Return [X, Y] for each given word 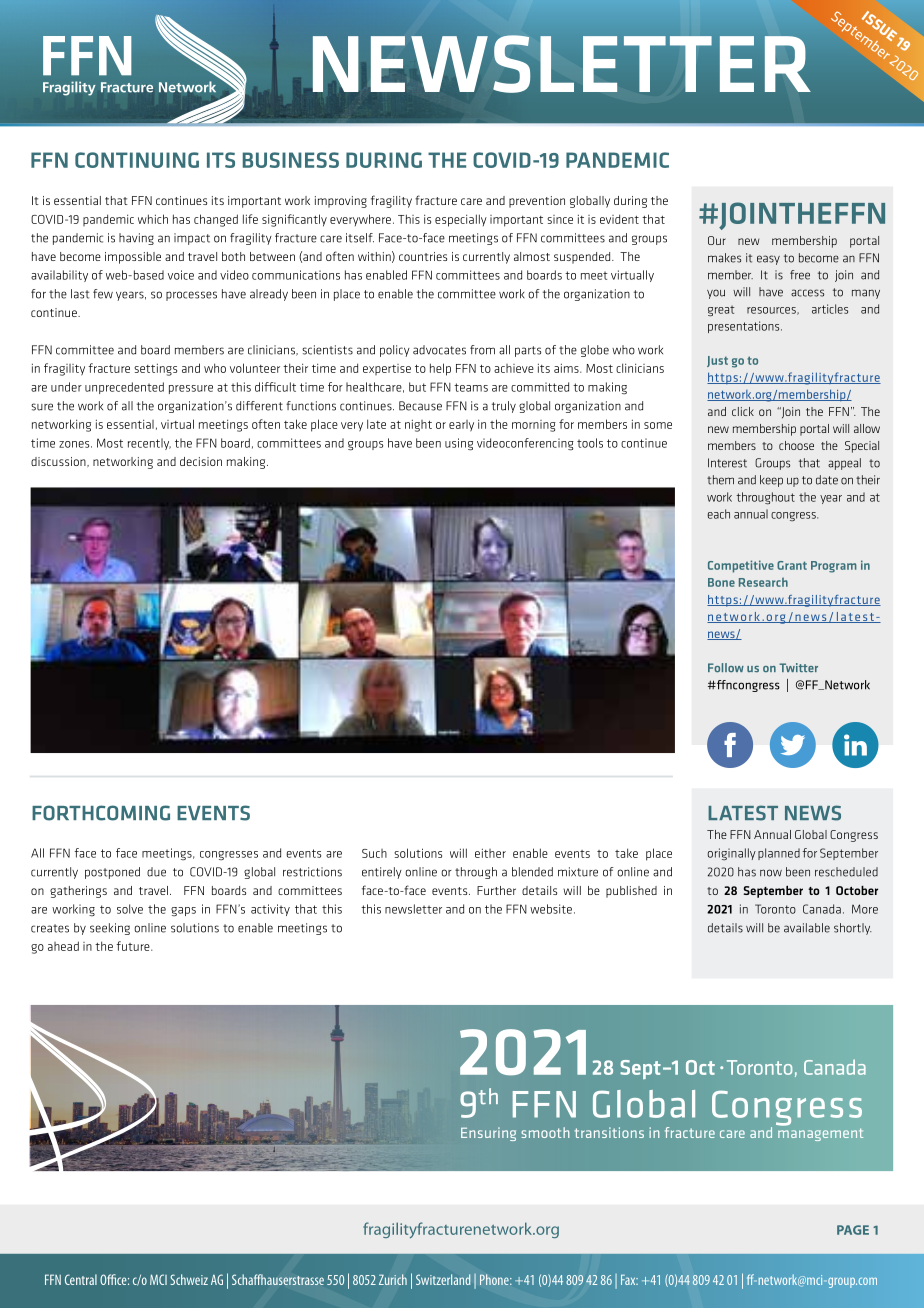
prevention [537, 202]
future [134, 946]
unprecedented [124, 388]
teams [471, 387]
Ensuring [488, 1134]
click [743, 411]
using [459, 444]
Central [81, 1279]
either [490, 853]
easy [768, 260]
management [820, 1134]
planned [779, 854]
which [153, 219]
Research [763, 582]
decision [201, 461]
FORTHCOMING [101, 813]
